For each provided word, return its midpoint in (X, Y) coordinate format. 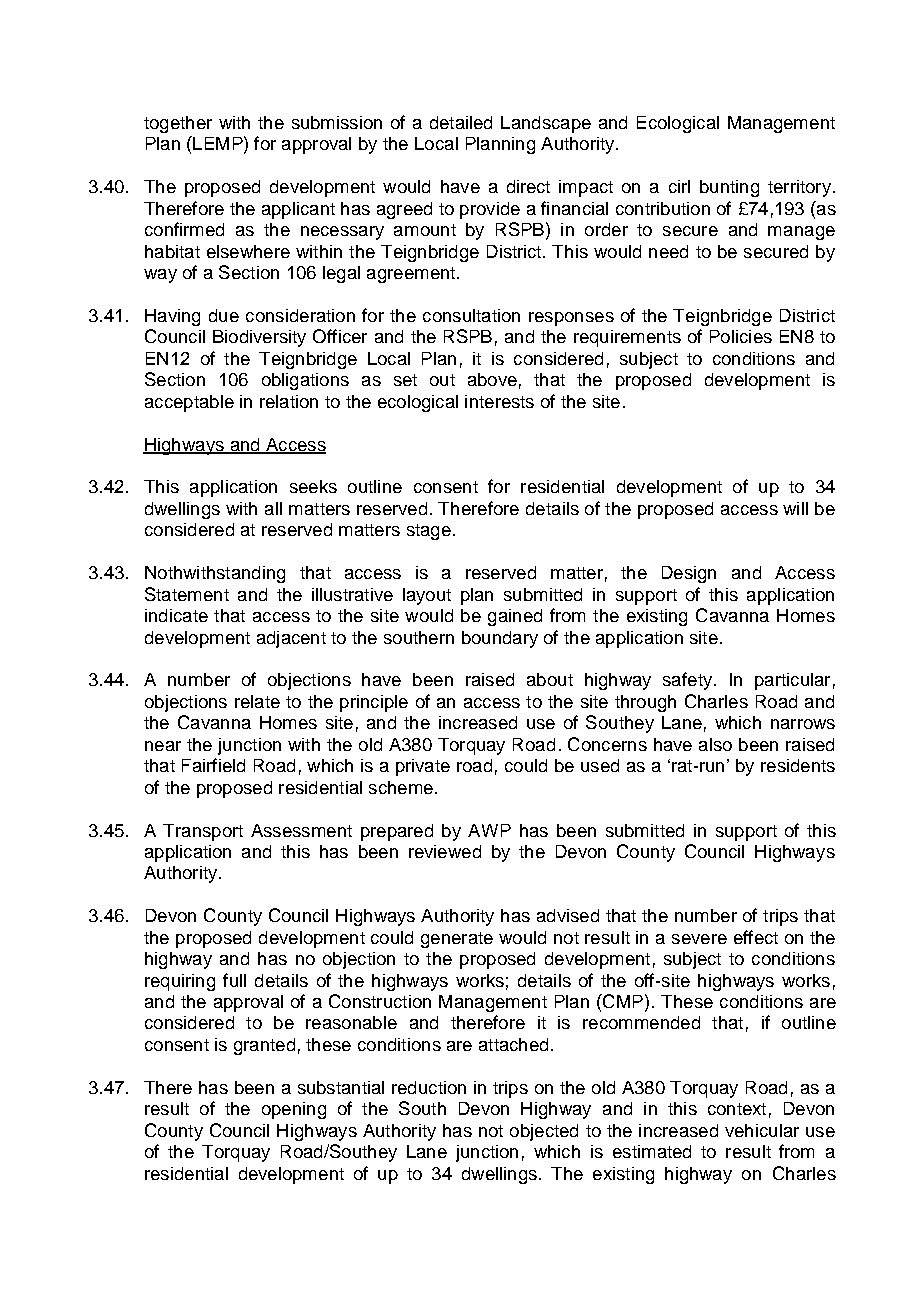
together (178, 124)
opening (294, 1110)
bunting (729, 188)
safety (687, 681)
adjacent (291, 639)
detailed (461, 122)
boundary (500, 639)
